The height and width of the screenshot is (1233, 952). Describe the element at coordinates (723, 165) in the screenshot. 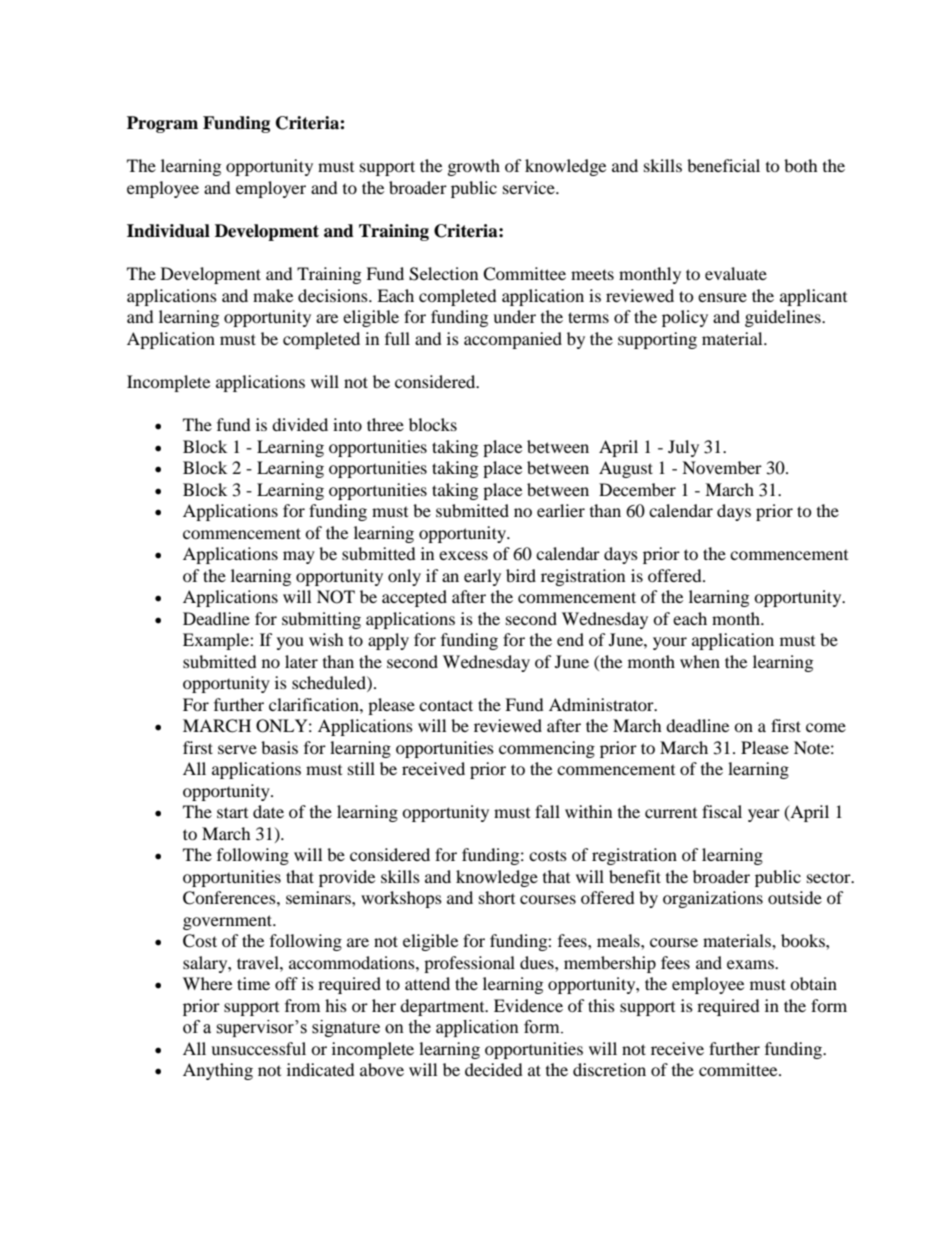

I see `beneficial` at that location.
